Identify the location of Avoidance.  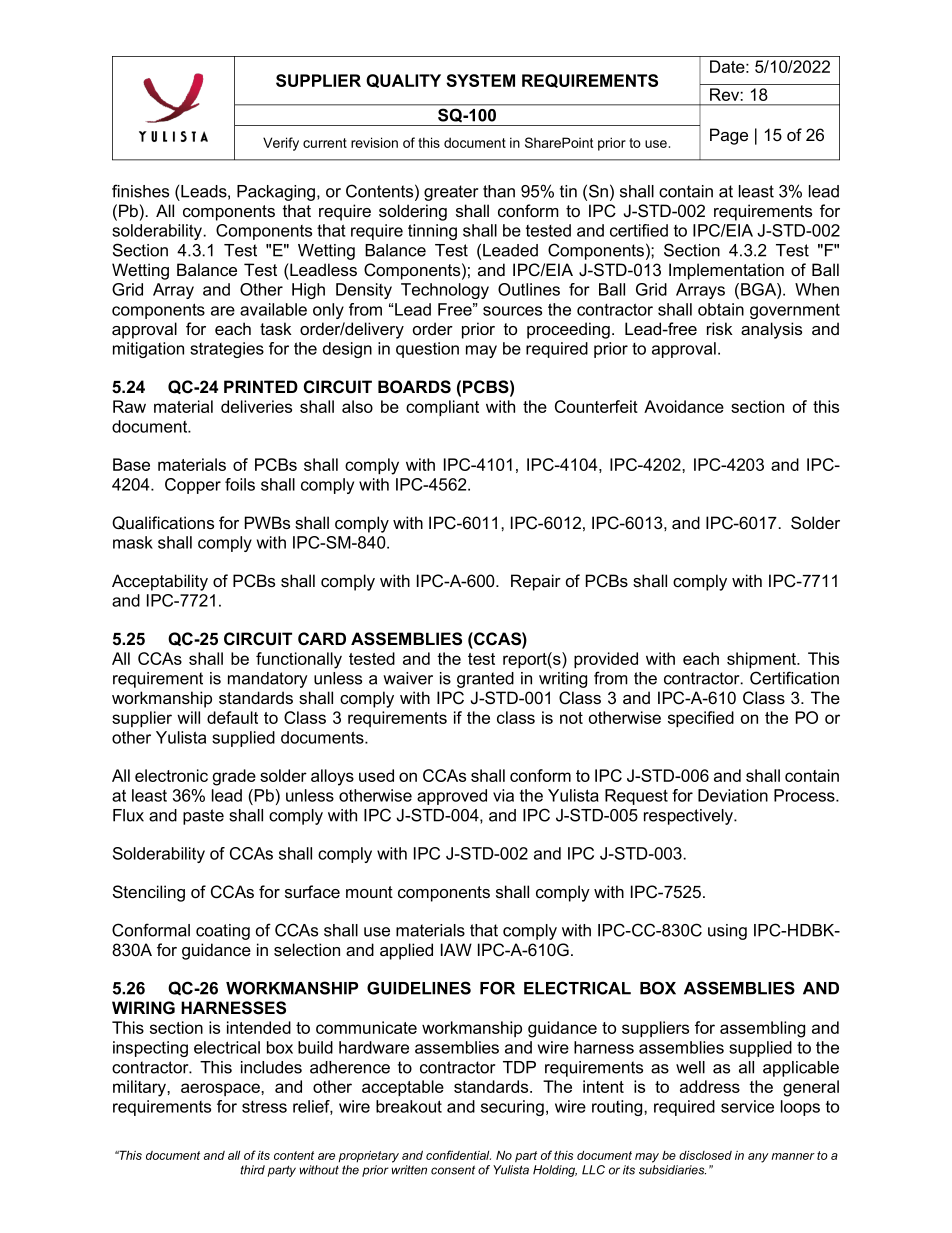
(684, 406).
